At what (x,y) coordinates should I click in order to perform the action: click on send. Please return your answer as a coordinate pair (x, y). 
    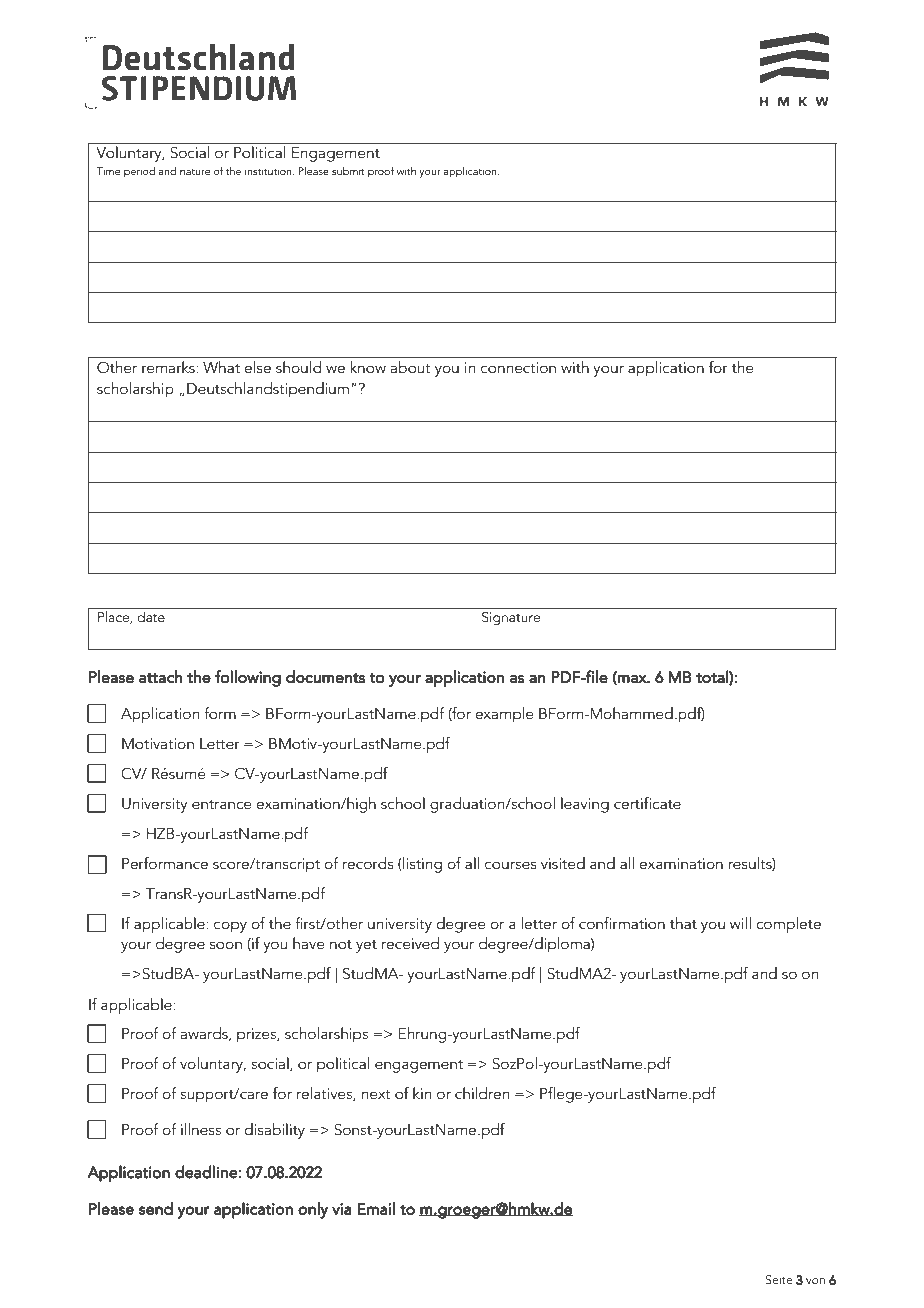
    Looking at the image, I should click on (156, 1208).
